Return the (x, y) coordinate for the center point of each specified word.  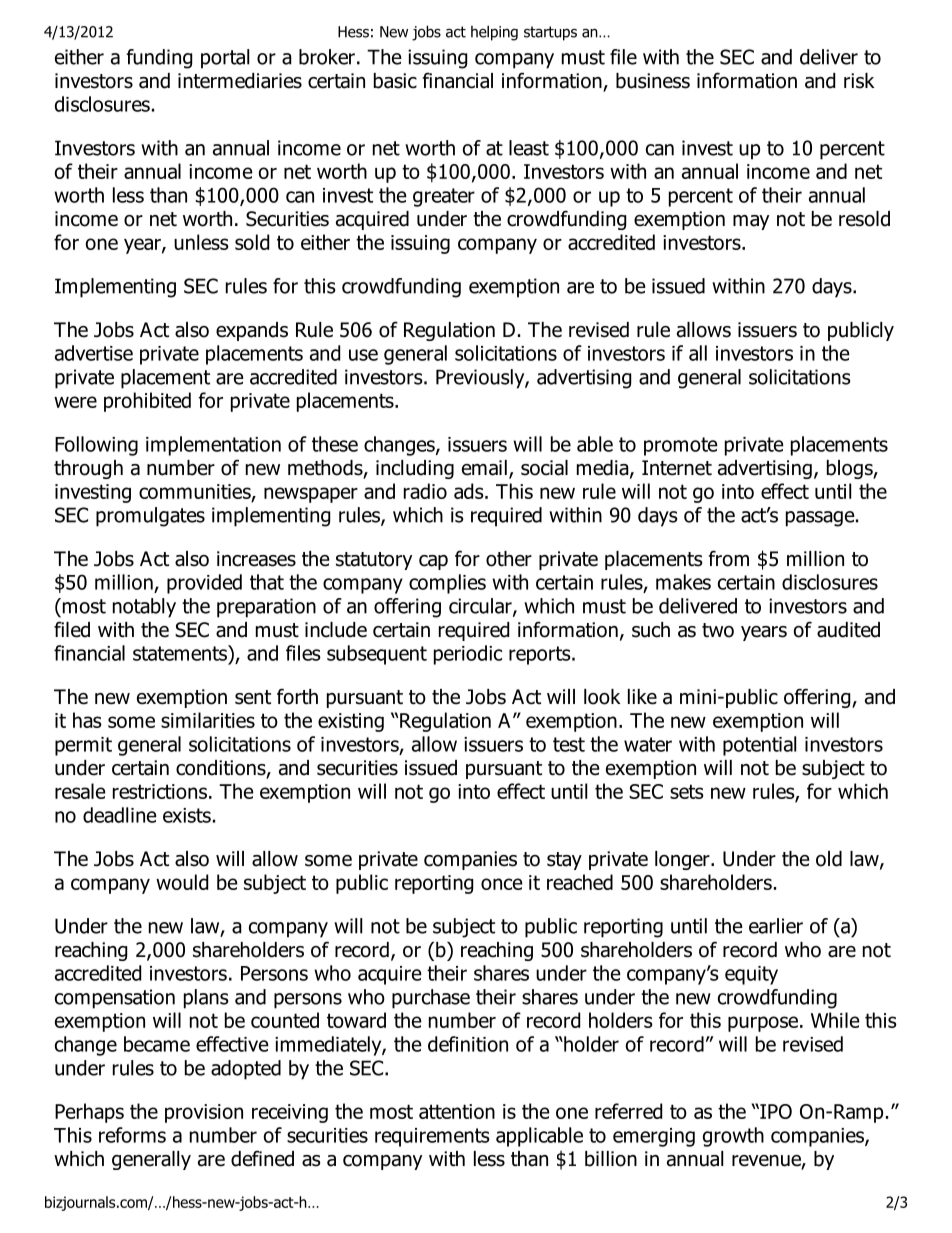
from (729, 558)
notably (144, 608)
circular (481, 607)
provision (204, 1113)
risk (859, 81)
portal (225, 59)
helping (494, 33)
